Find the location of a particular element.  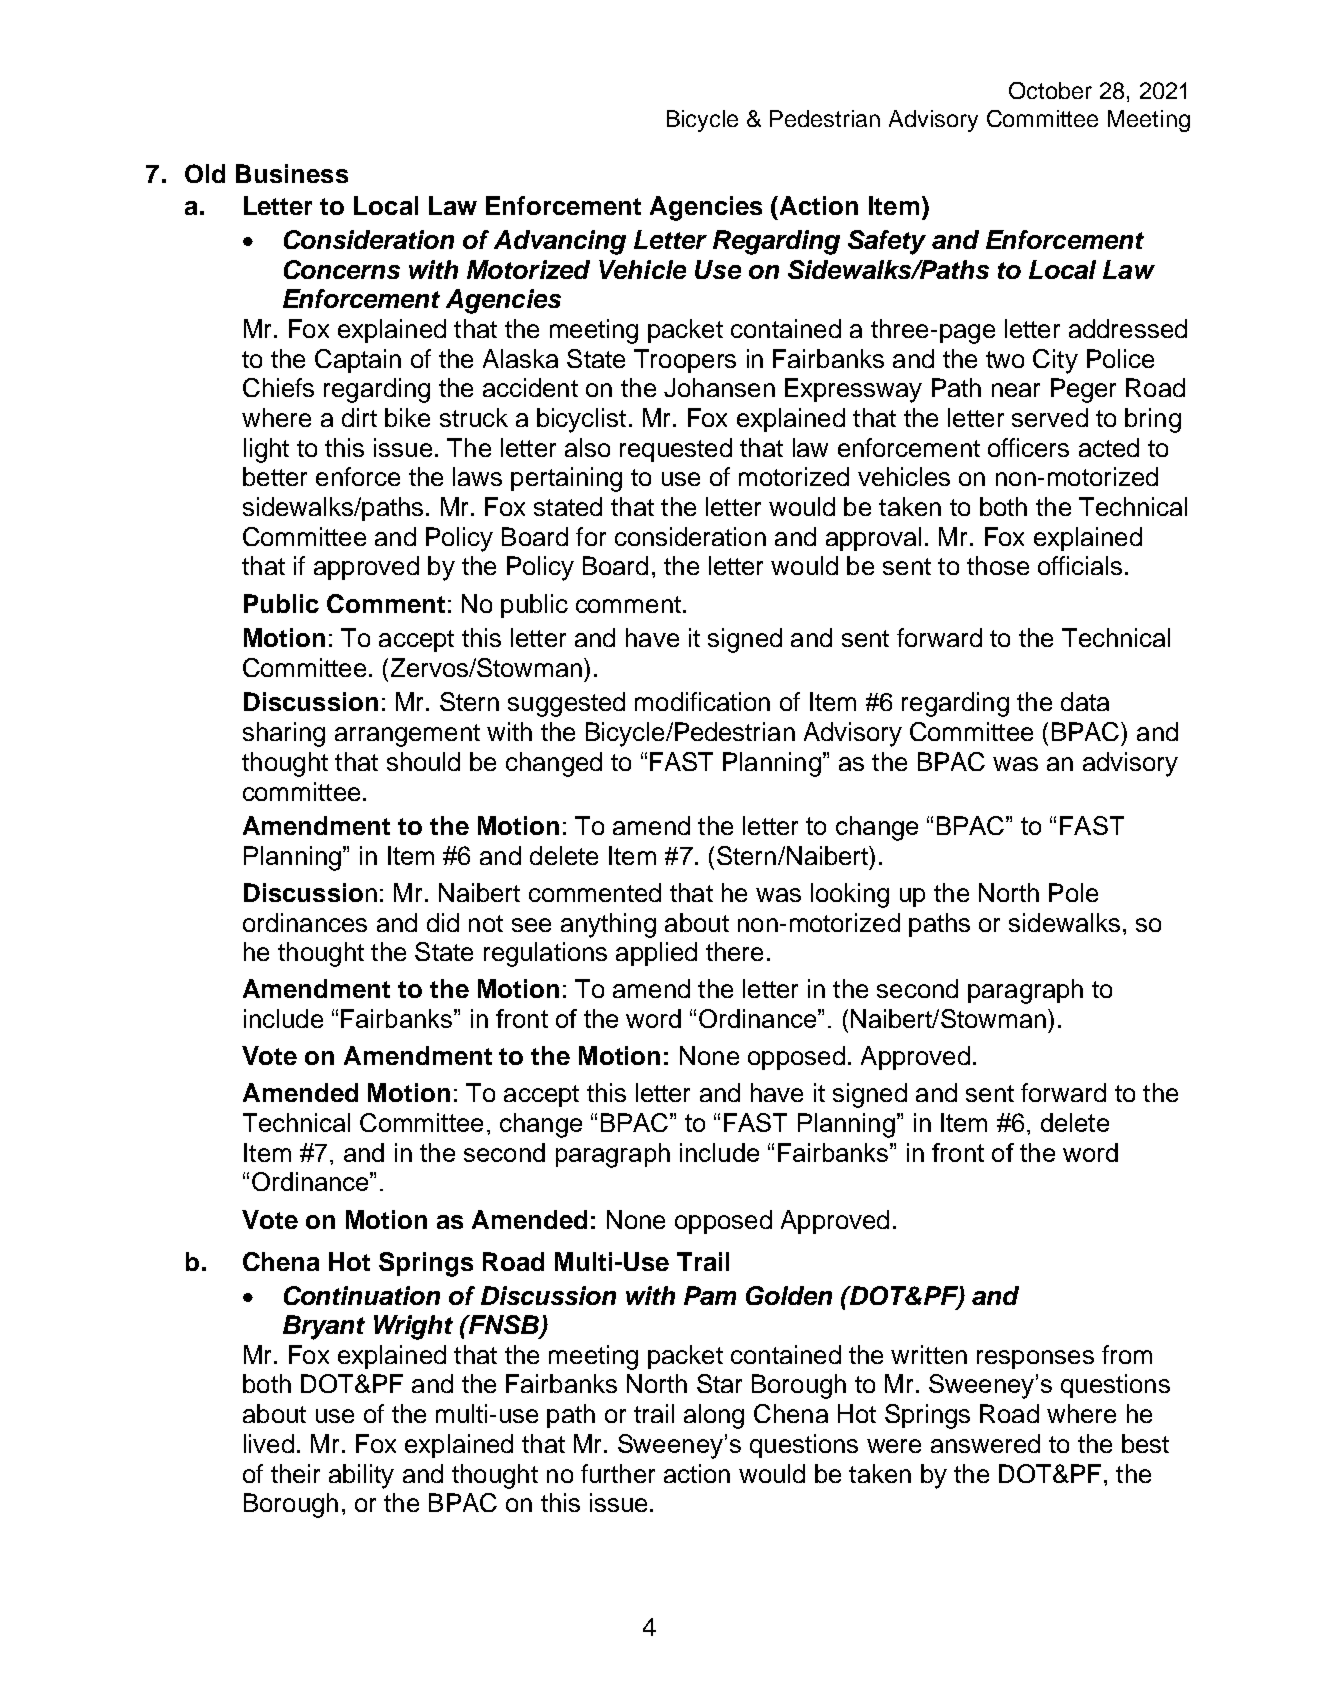

Business is located at coordinates (292, 173).
